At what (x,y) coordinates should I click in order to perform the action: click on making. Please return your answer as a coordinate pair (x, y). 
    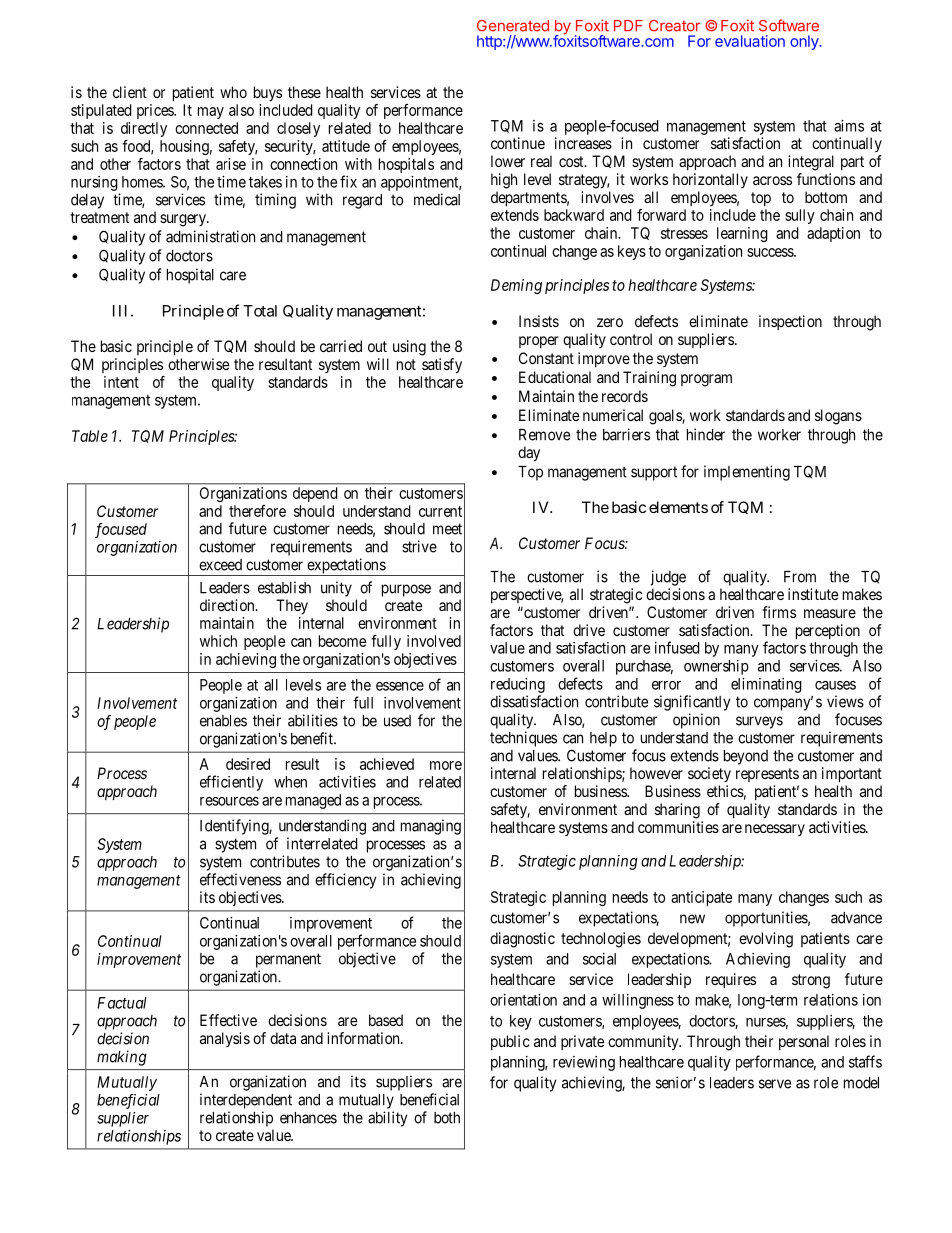
    Looking at the image, I should click on (122, 1058).
